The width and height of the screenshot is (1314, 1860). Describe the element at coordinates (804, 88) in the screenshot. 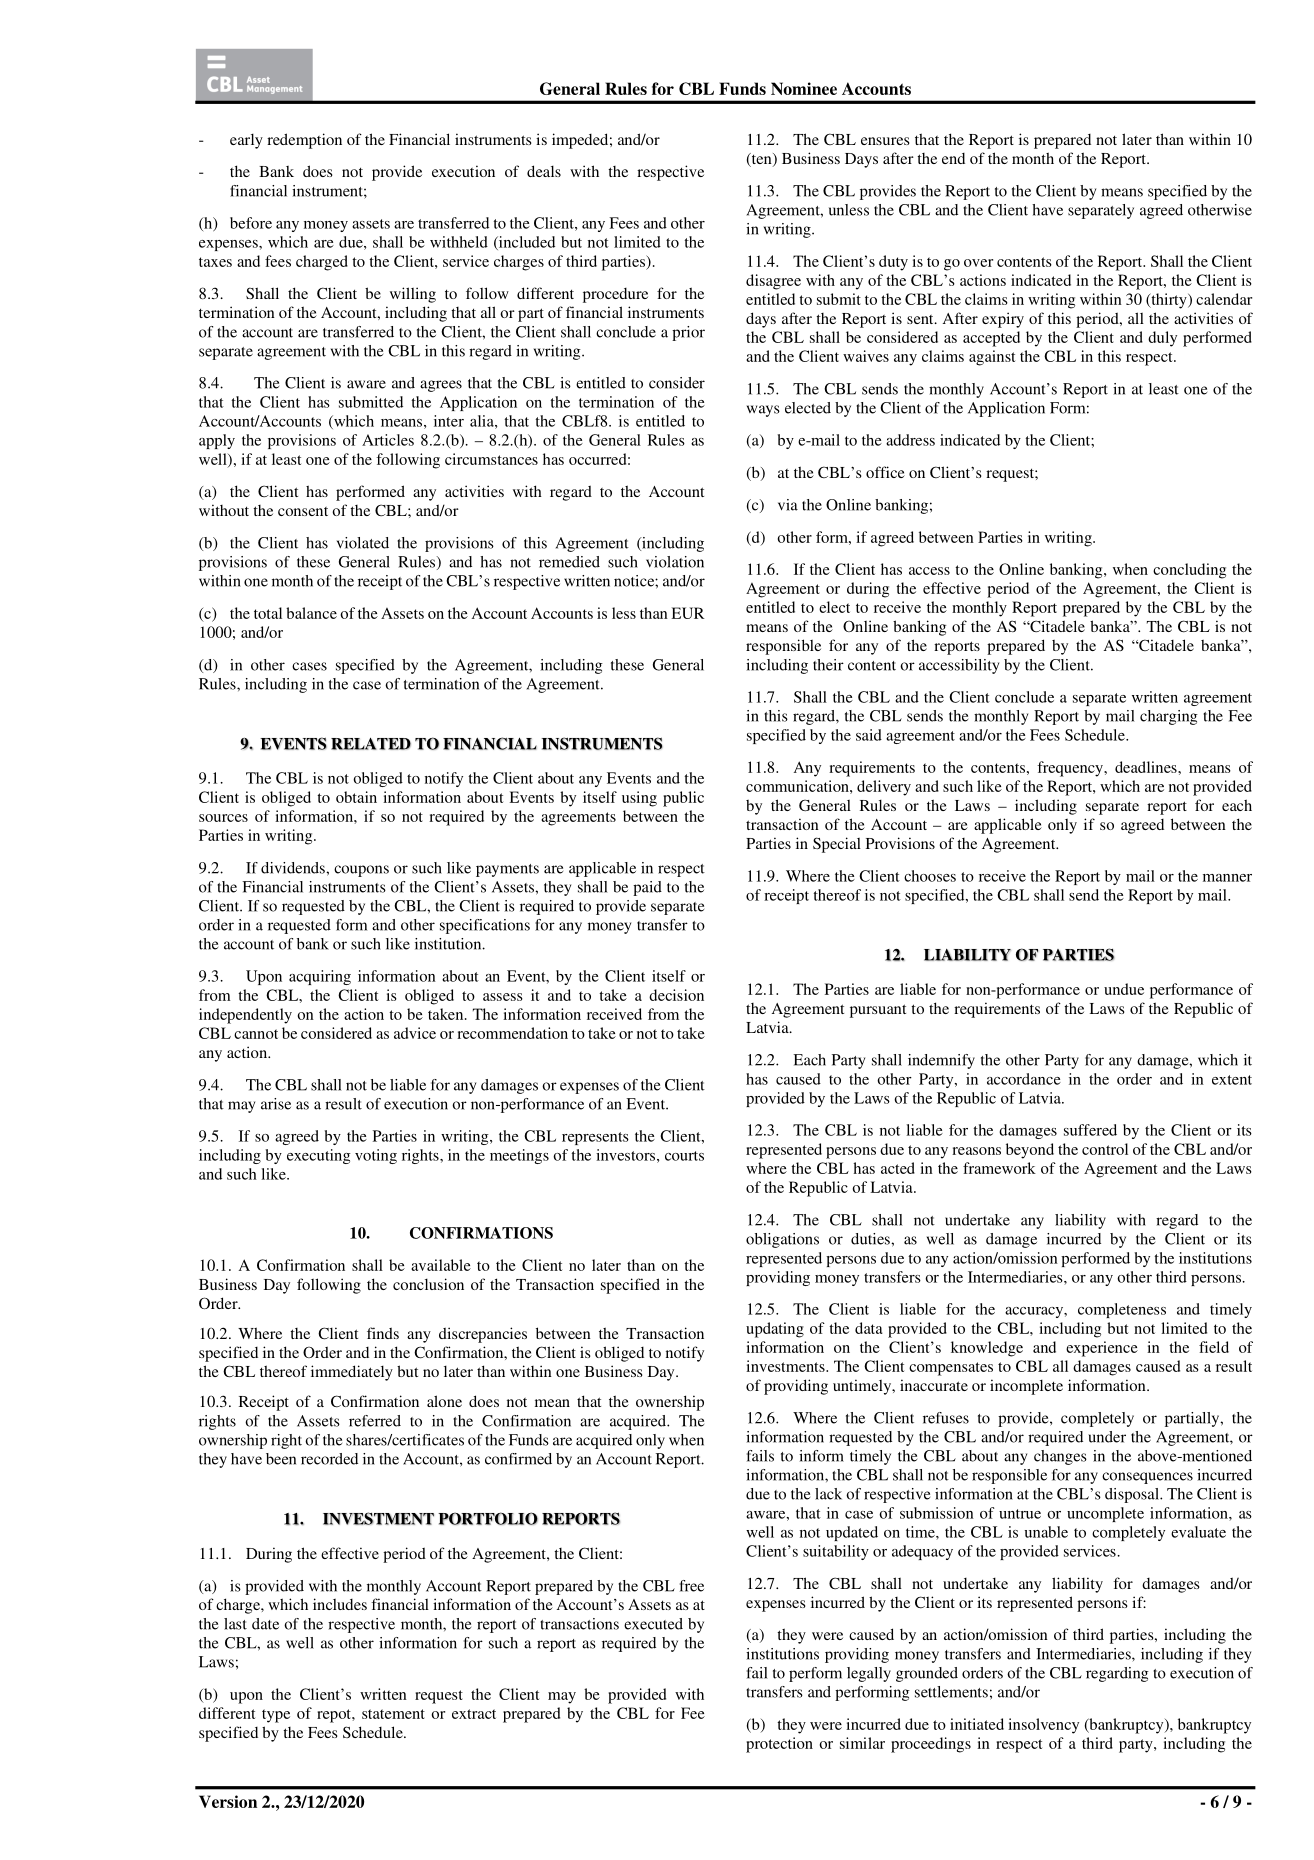

I see `Nominee` at that location.
